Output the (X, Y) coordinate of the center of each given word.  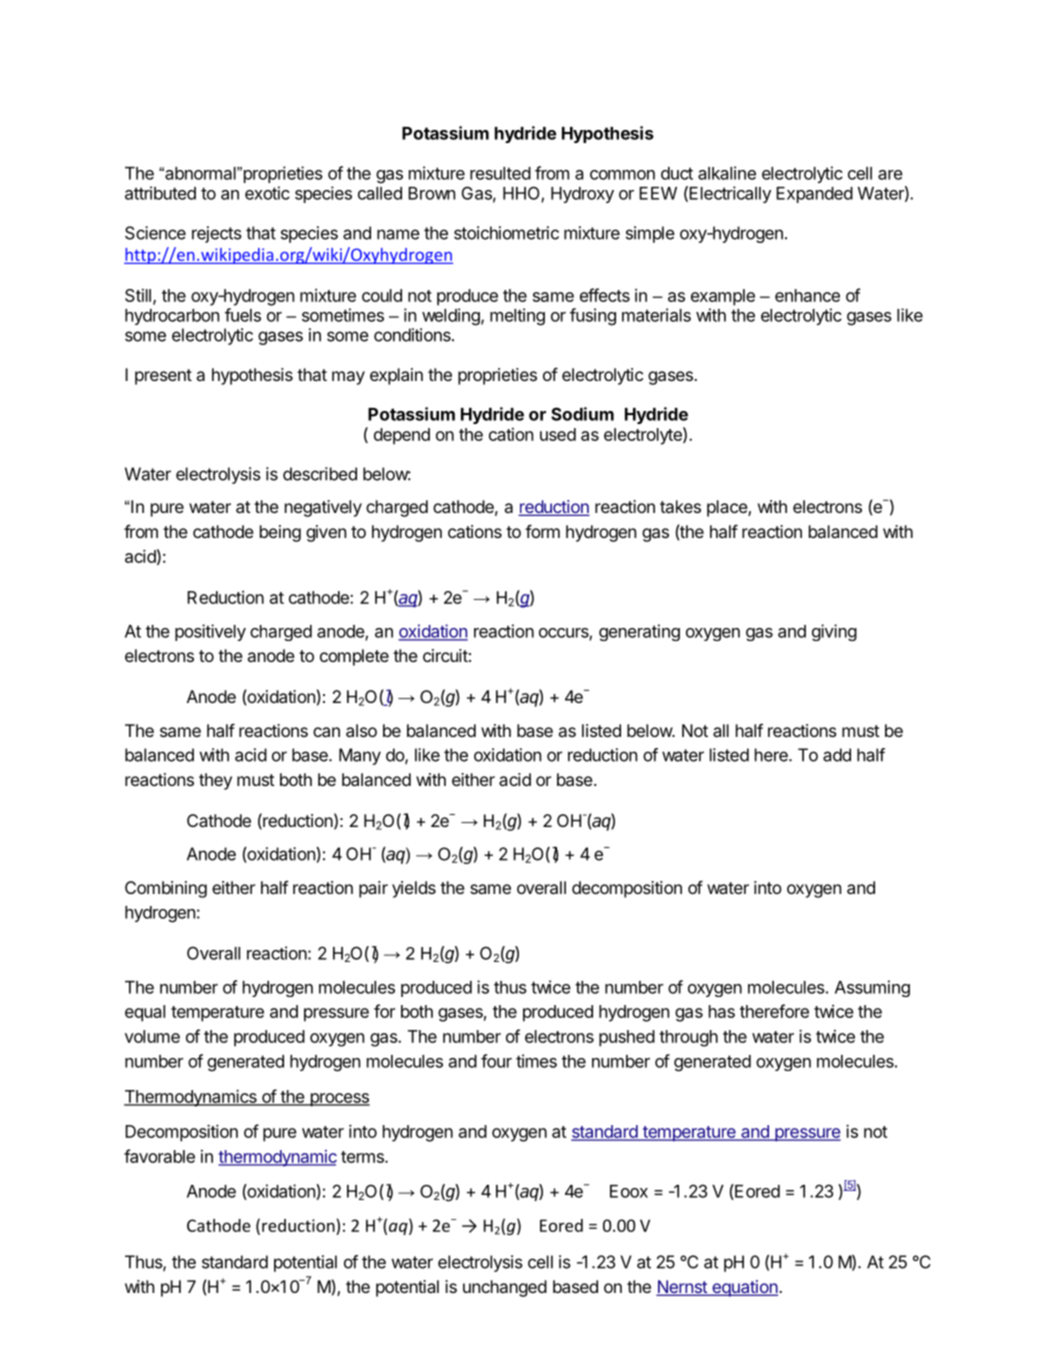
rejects (217, 234)
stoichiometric (506, 233)
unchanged (505, 1288)
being (280, 533)
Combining (166, 889)
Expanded (814, 195)
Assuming (872, 988)
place (728, 508)
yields (414, 889)
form (542, 531)
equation (745, 1288)
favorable (159, 1156)
